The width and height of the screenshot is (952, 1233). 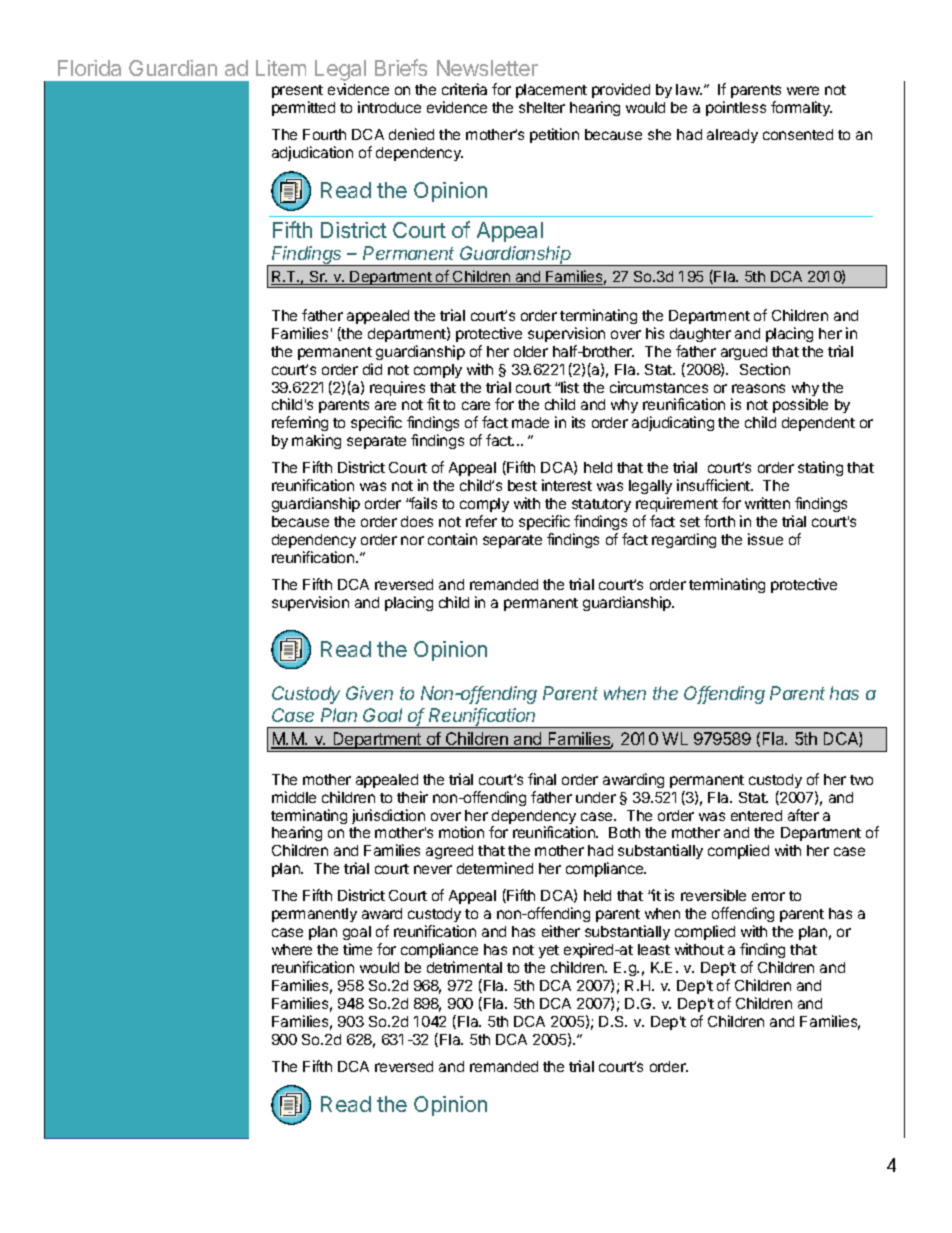 I want to click on where, so click(x=292, y=949).
